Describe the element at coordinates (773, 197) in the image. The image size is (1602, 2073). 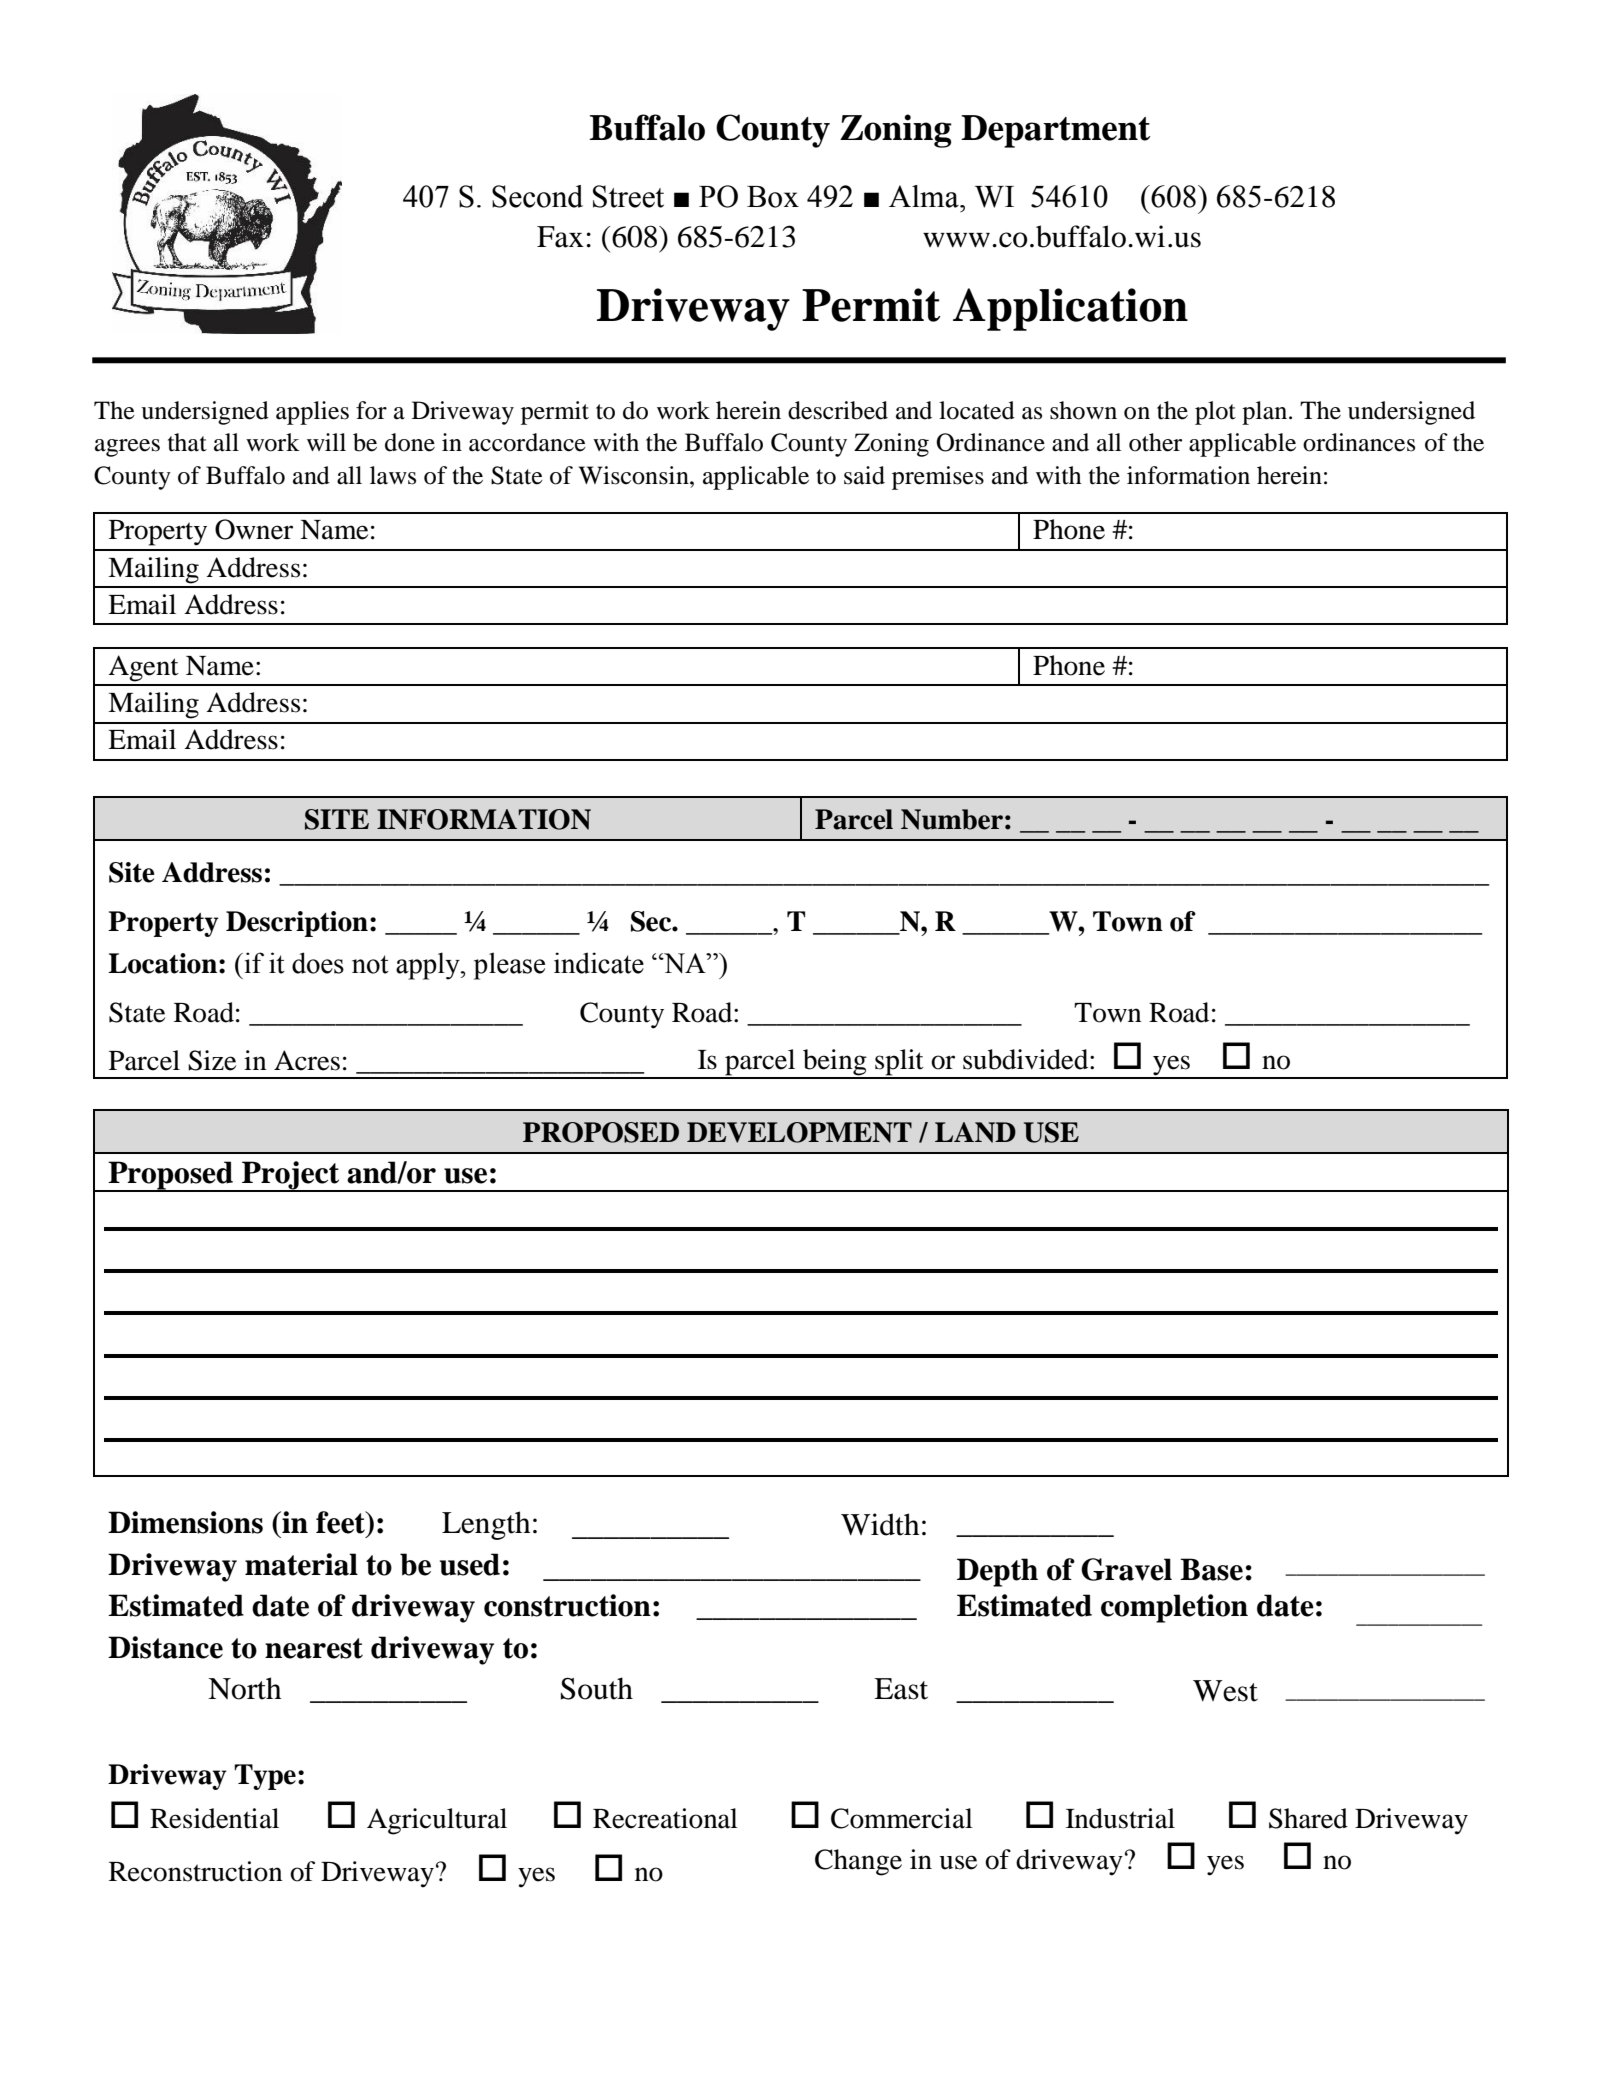
I see `Box` at that location.
